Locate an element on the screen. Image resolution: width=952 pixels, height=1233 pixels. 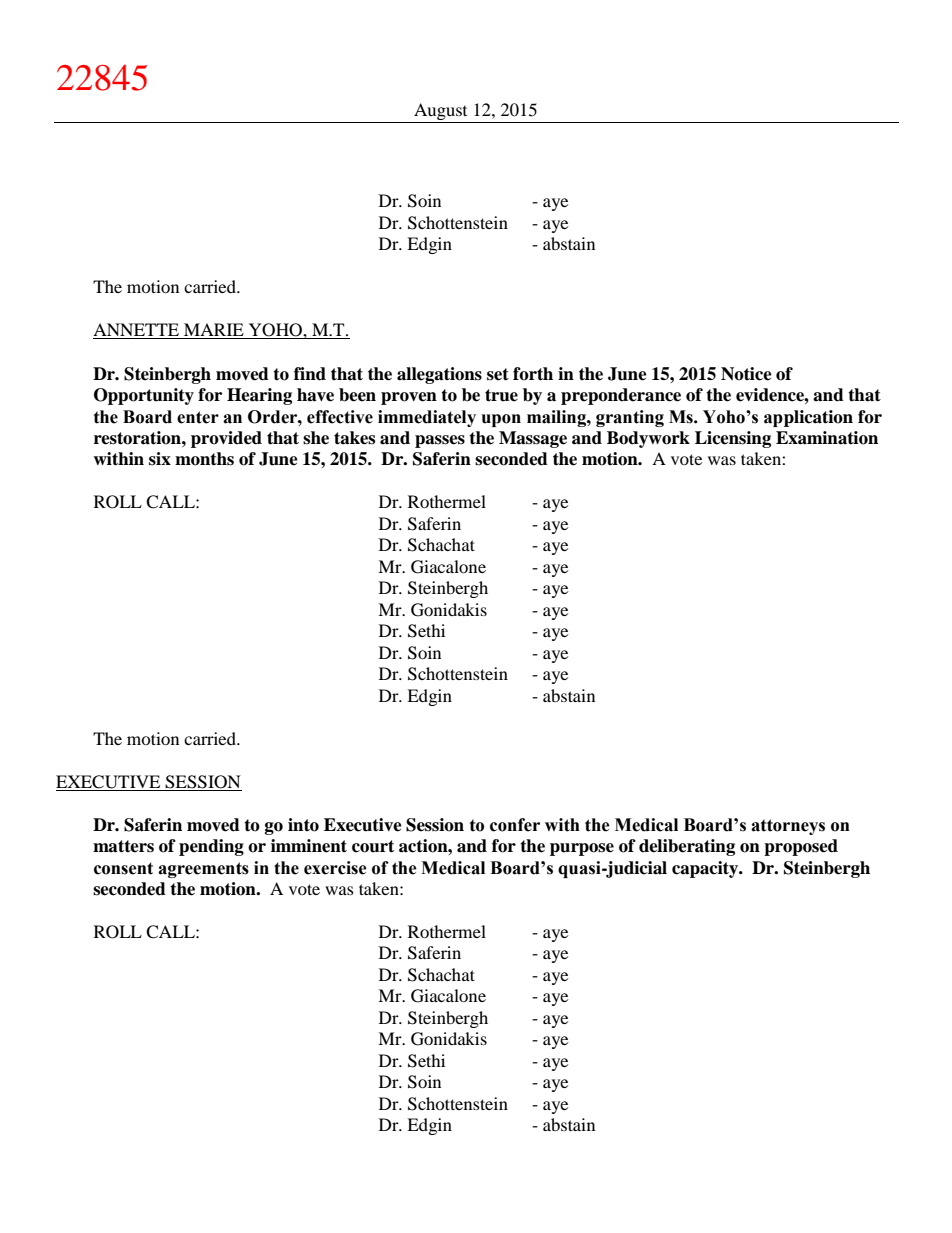
confer is located at coordinates (515, 825).
